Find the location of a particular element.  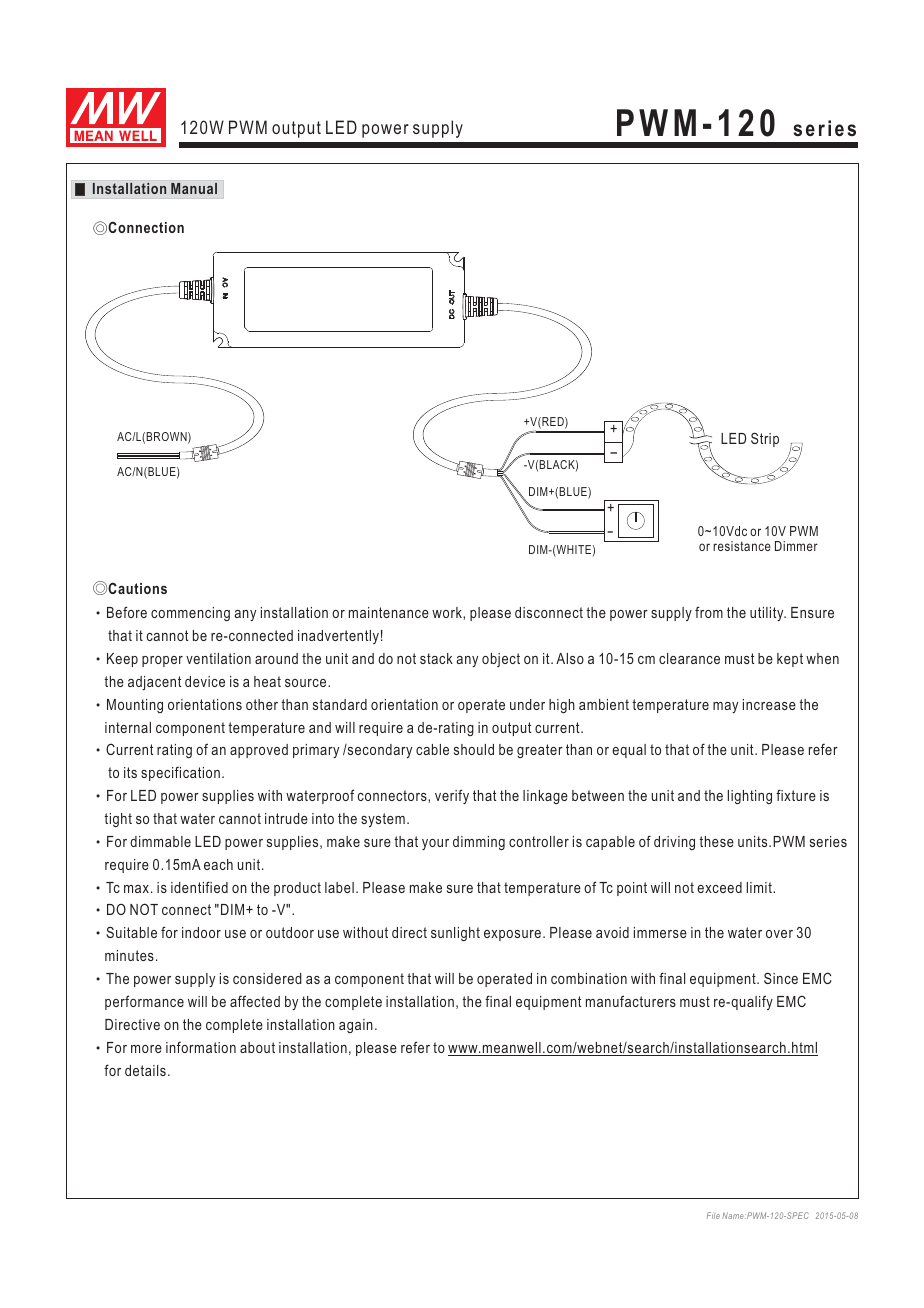

under is located at coordinates (527, 704).
